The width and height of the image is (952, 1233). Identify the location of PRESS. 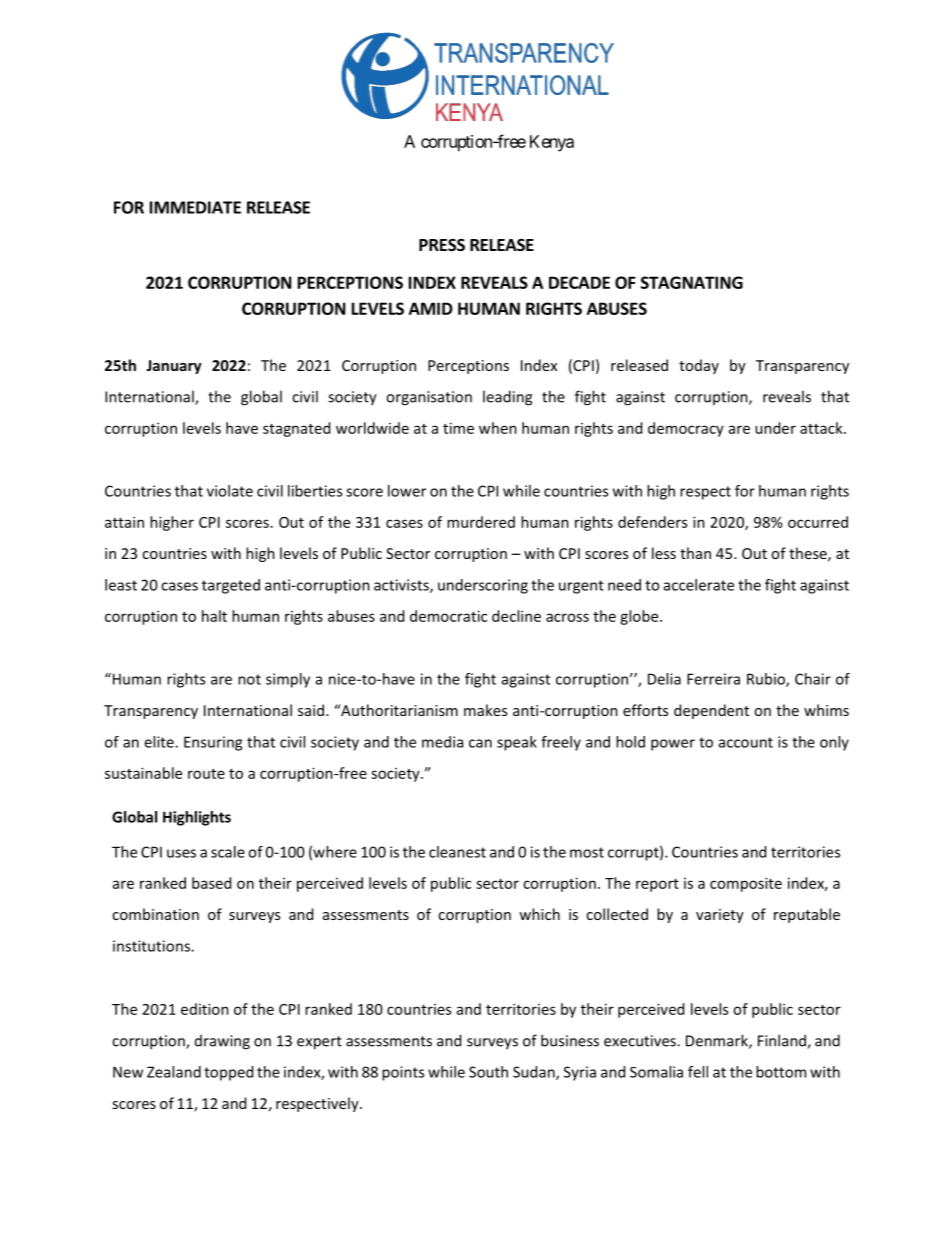
(442, 245).
